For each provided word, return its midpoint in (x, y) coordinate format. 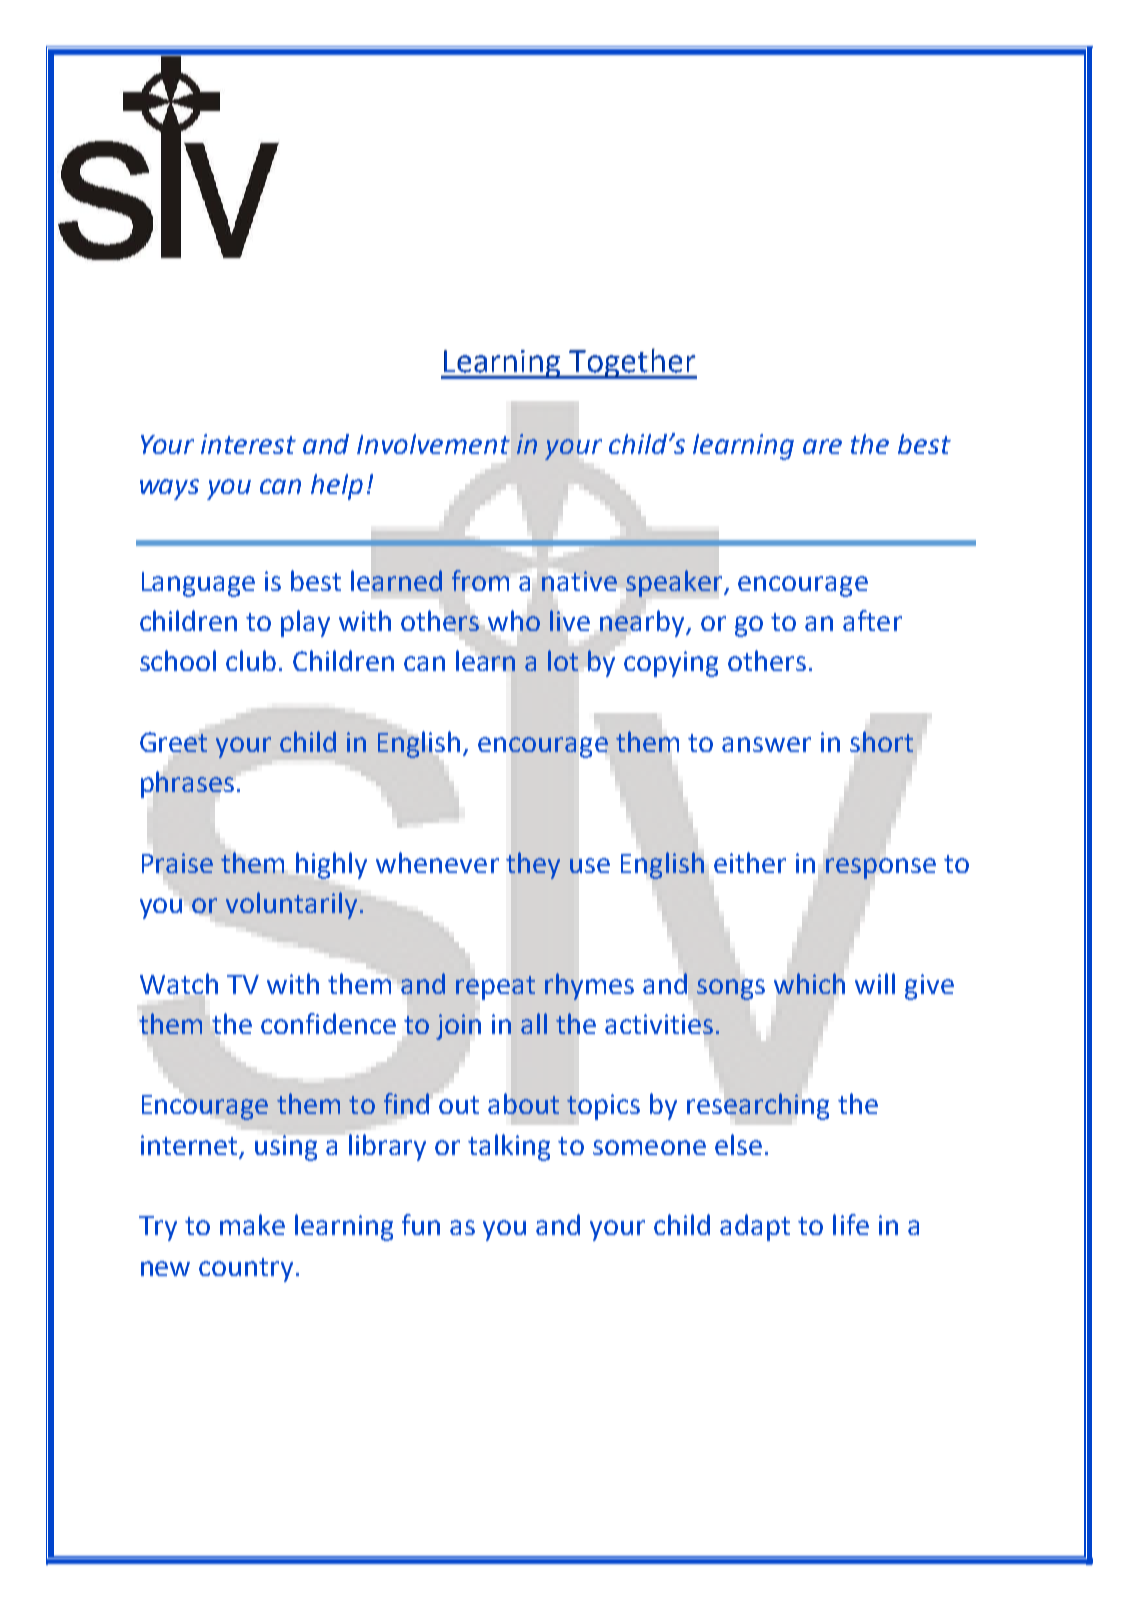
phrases (187, 784)
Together (632, 363)
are (822, 446)
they (533, 865)
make (252, 1224)
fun (421, 1224)
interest (248, 444)
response (881, 868)
